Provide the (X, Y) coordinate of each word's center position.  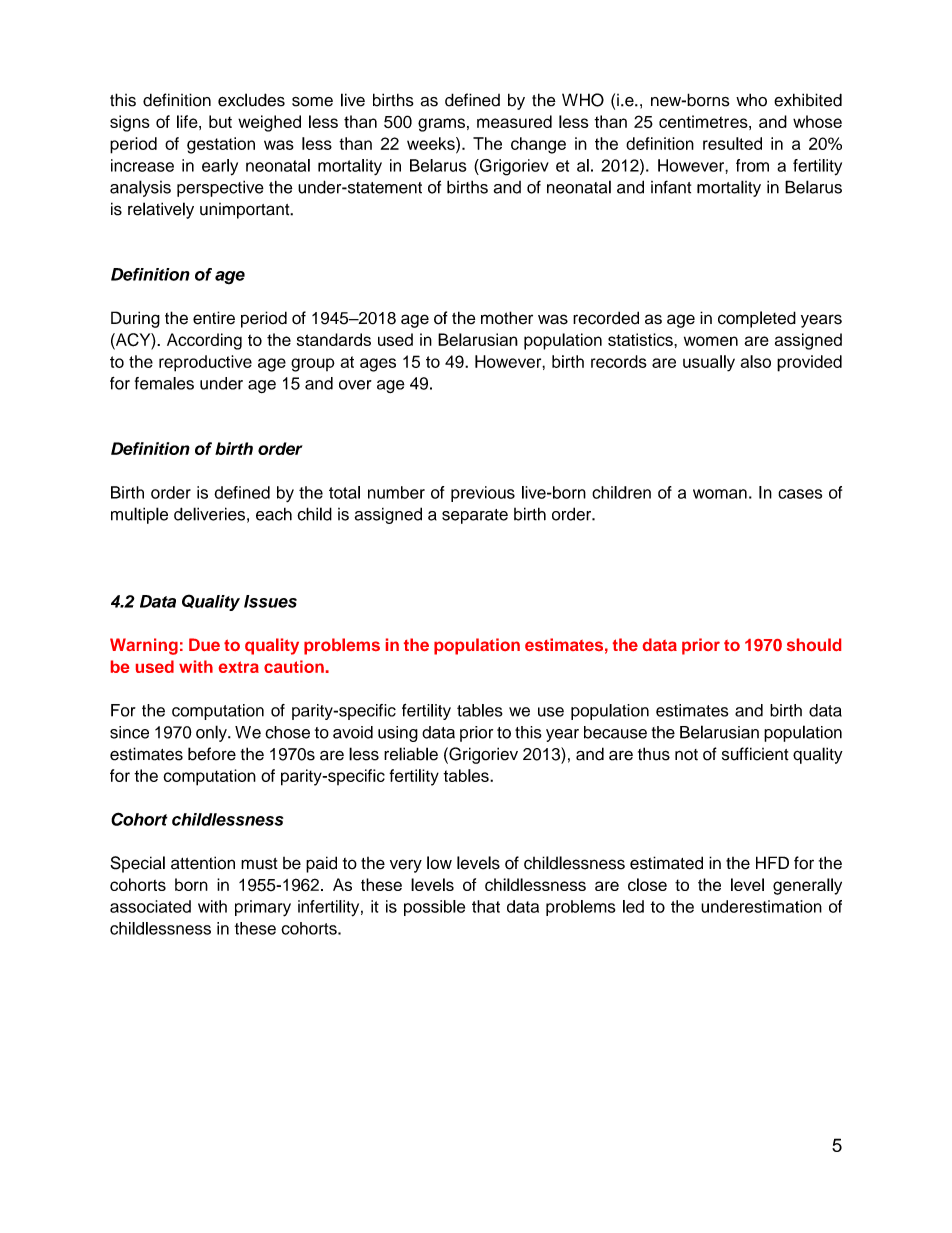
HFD (772, 862)
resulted (732, 143)
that (486, 906)
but (220, 121)
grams (441, 125)
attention (203, 863)
